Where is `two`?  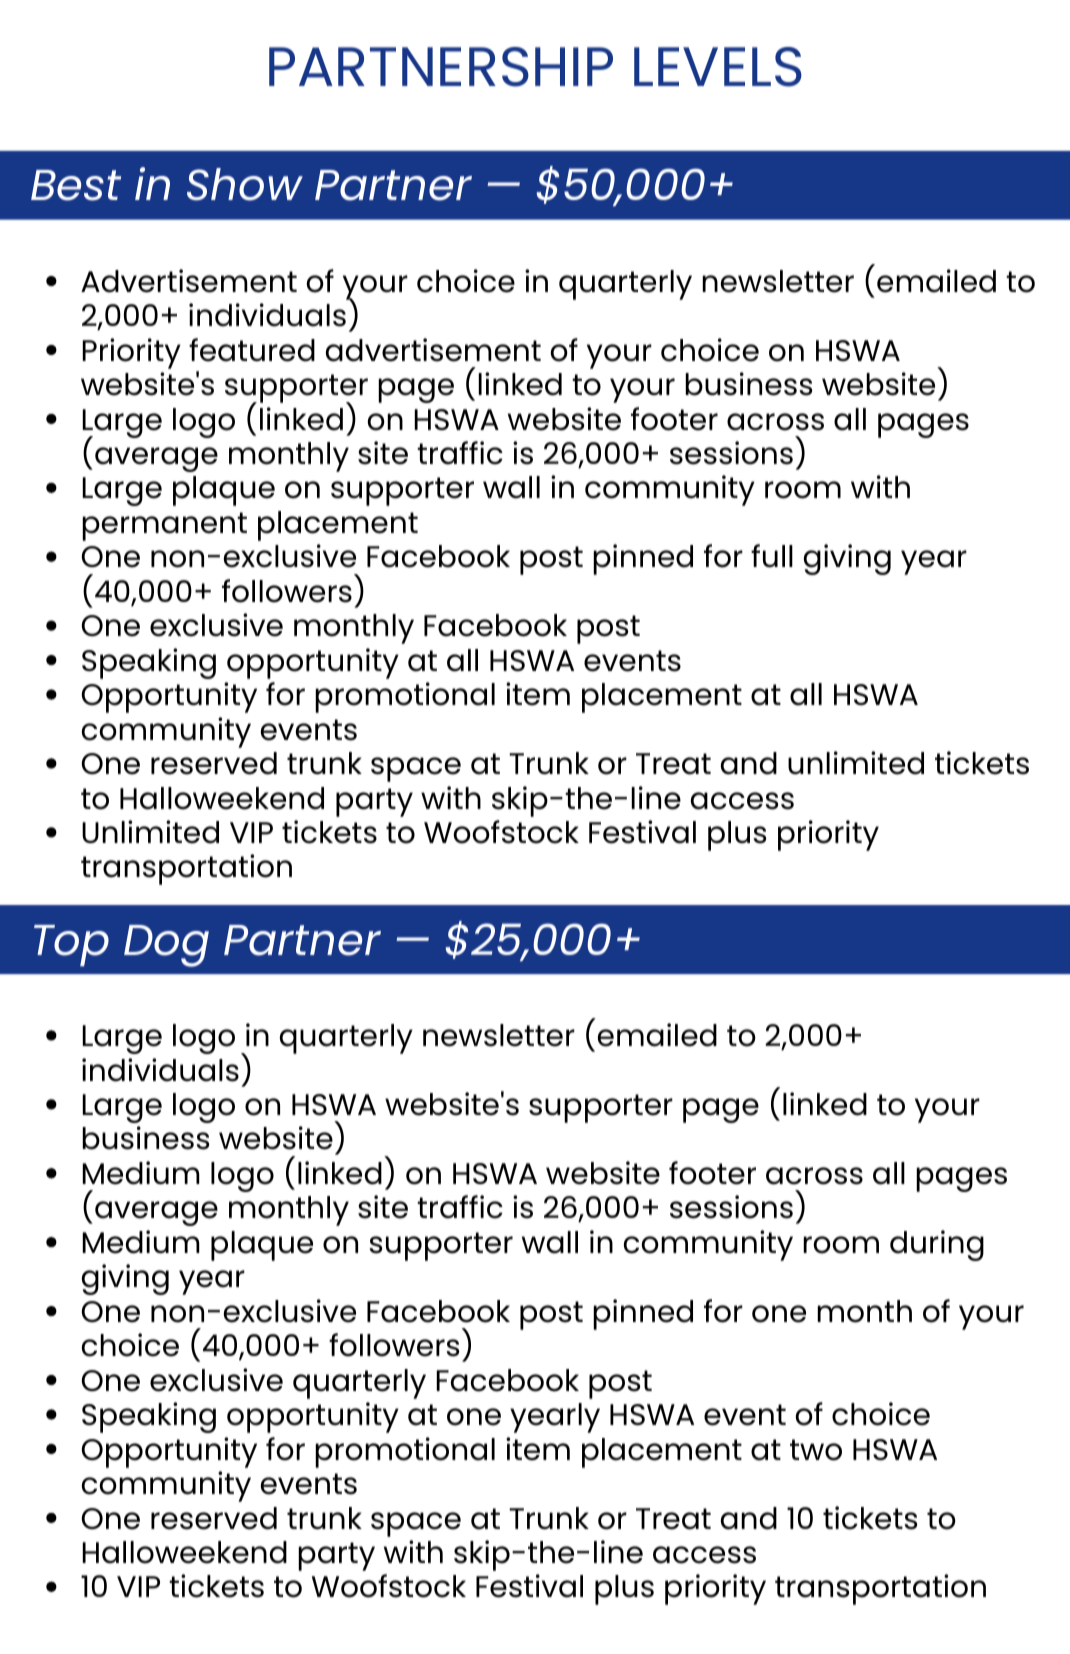
two is located at coordinates (816, 1450).
